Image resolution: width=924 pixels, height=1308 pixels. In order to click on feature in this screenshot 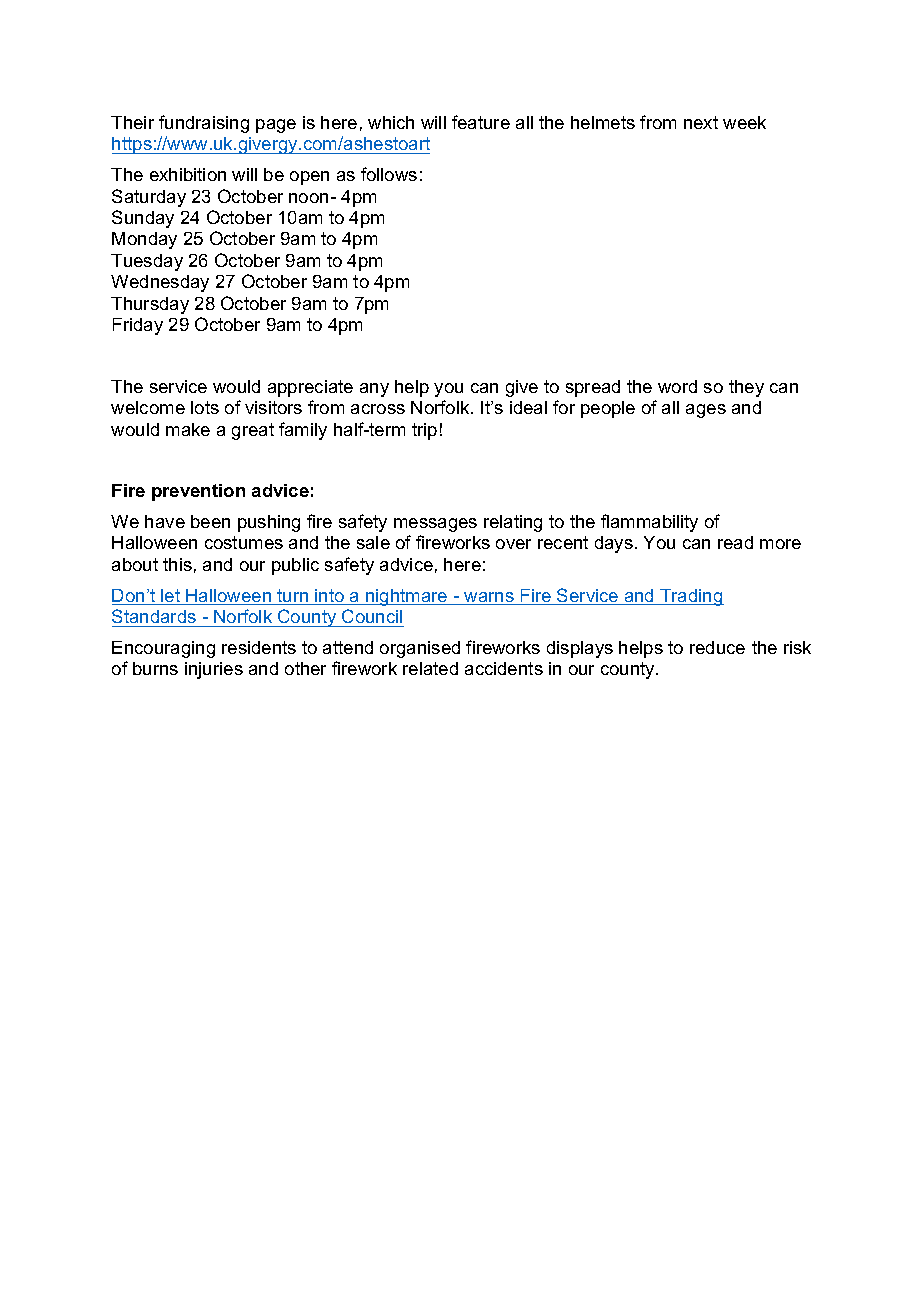, I will do `click(481, 122)`.
